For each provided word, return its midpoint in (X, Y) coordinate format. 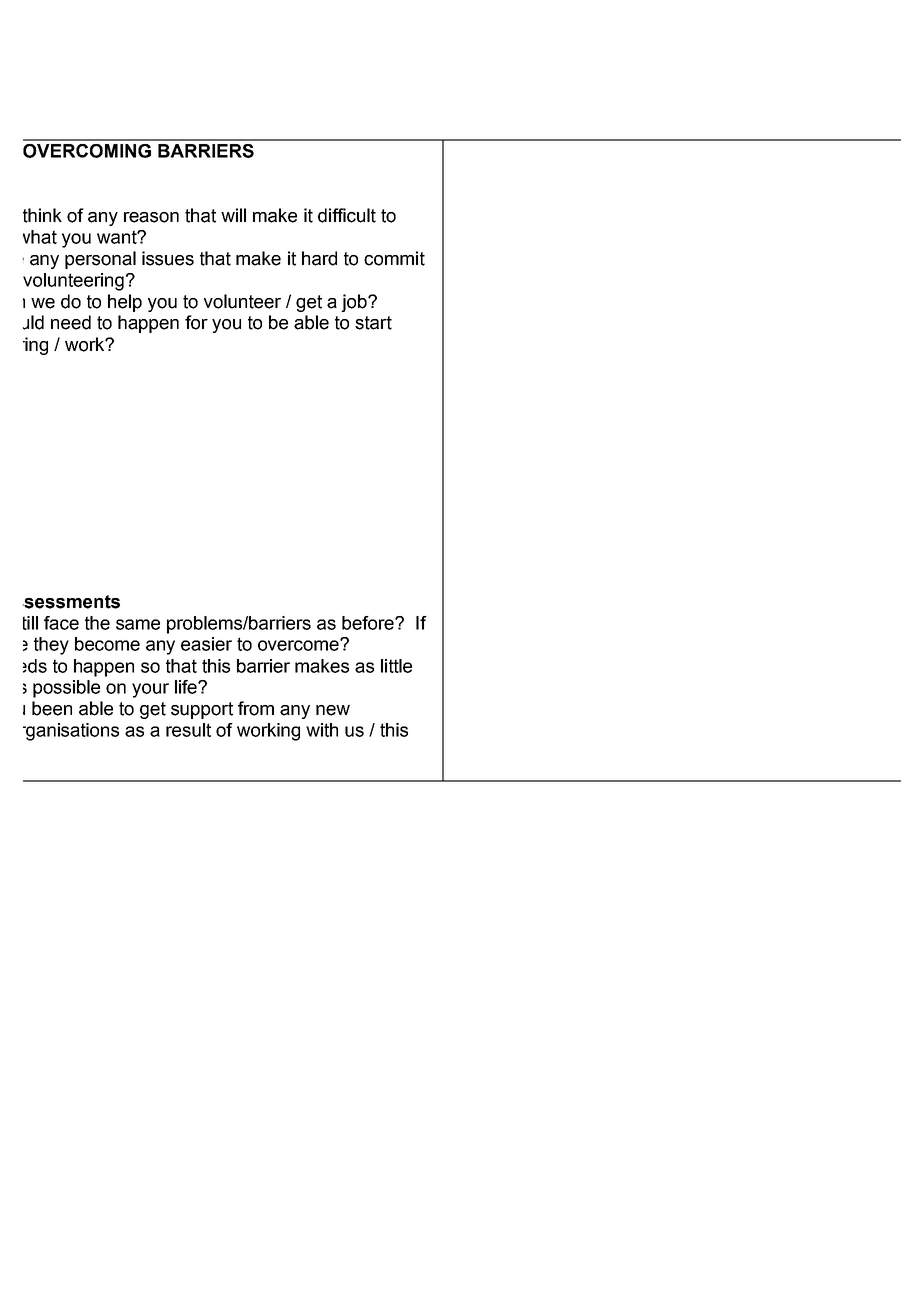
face (61, 623)
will (233, 215)
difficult (347, 215)
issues (168, 258)
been (52, 708)
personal (100, 260)
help (125, 303)
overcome (299, 645)
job (355, 303)
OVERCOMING (87, 151)
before (369, 623)
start (373, 323)
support (202, 710)
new (333, 710)
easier (206, 644)
